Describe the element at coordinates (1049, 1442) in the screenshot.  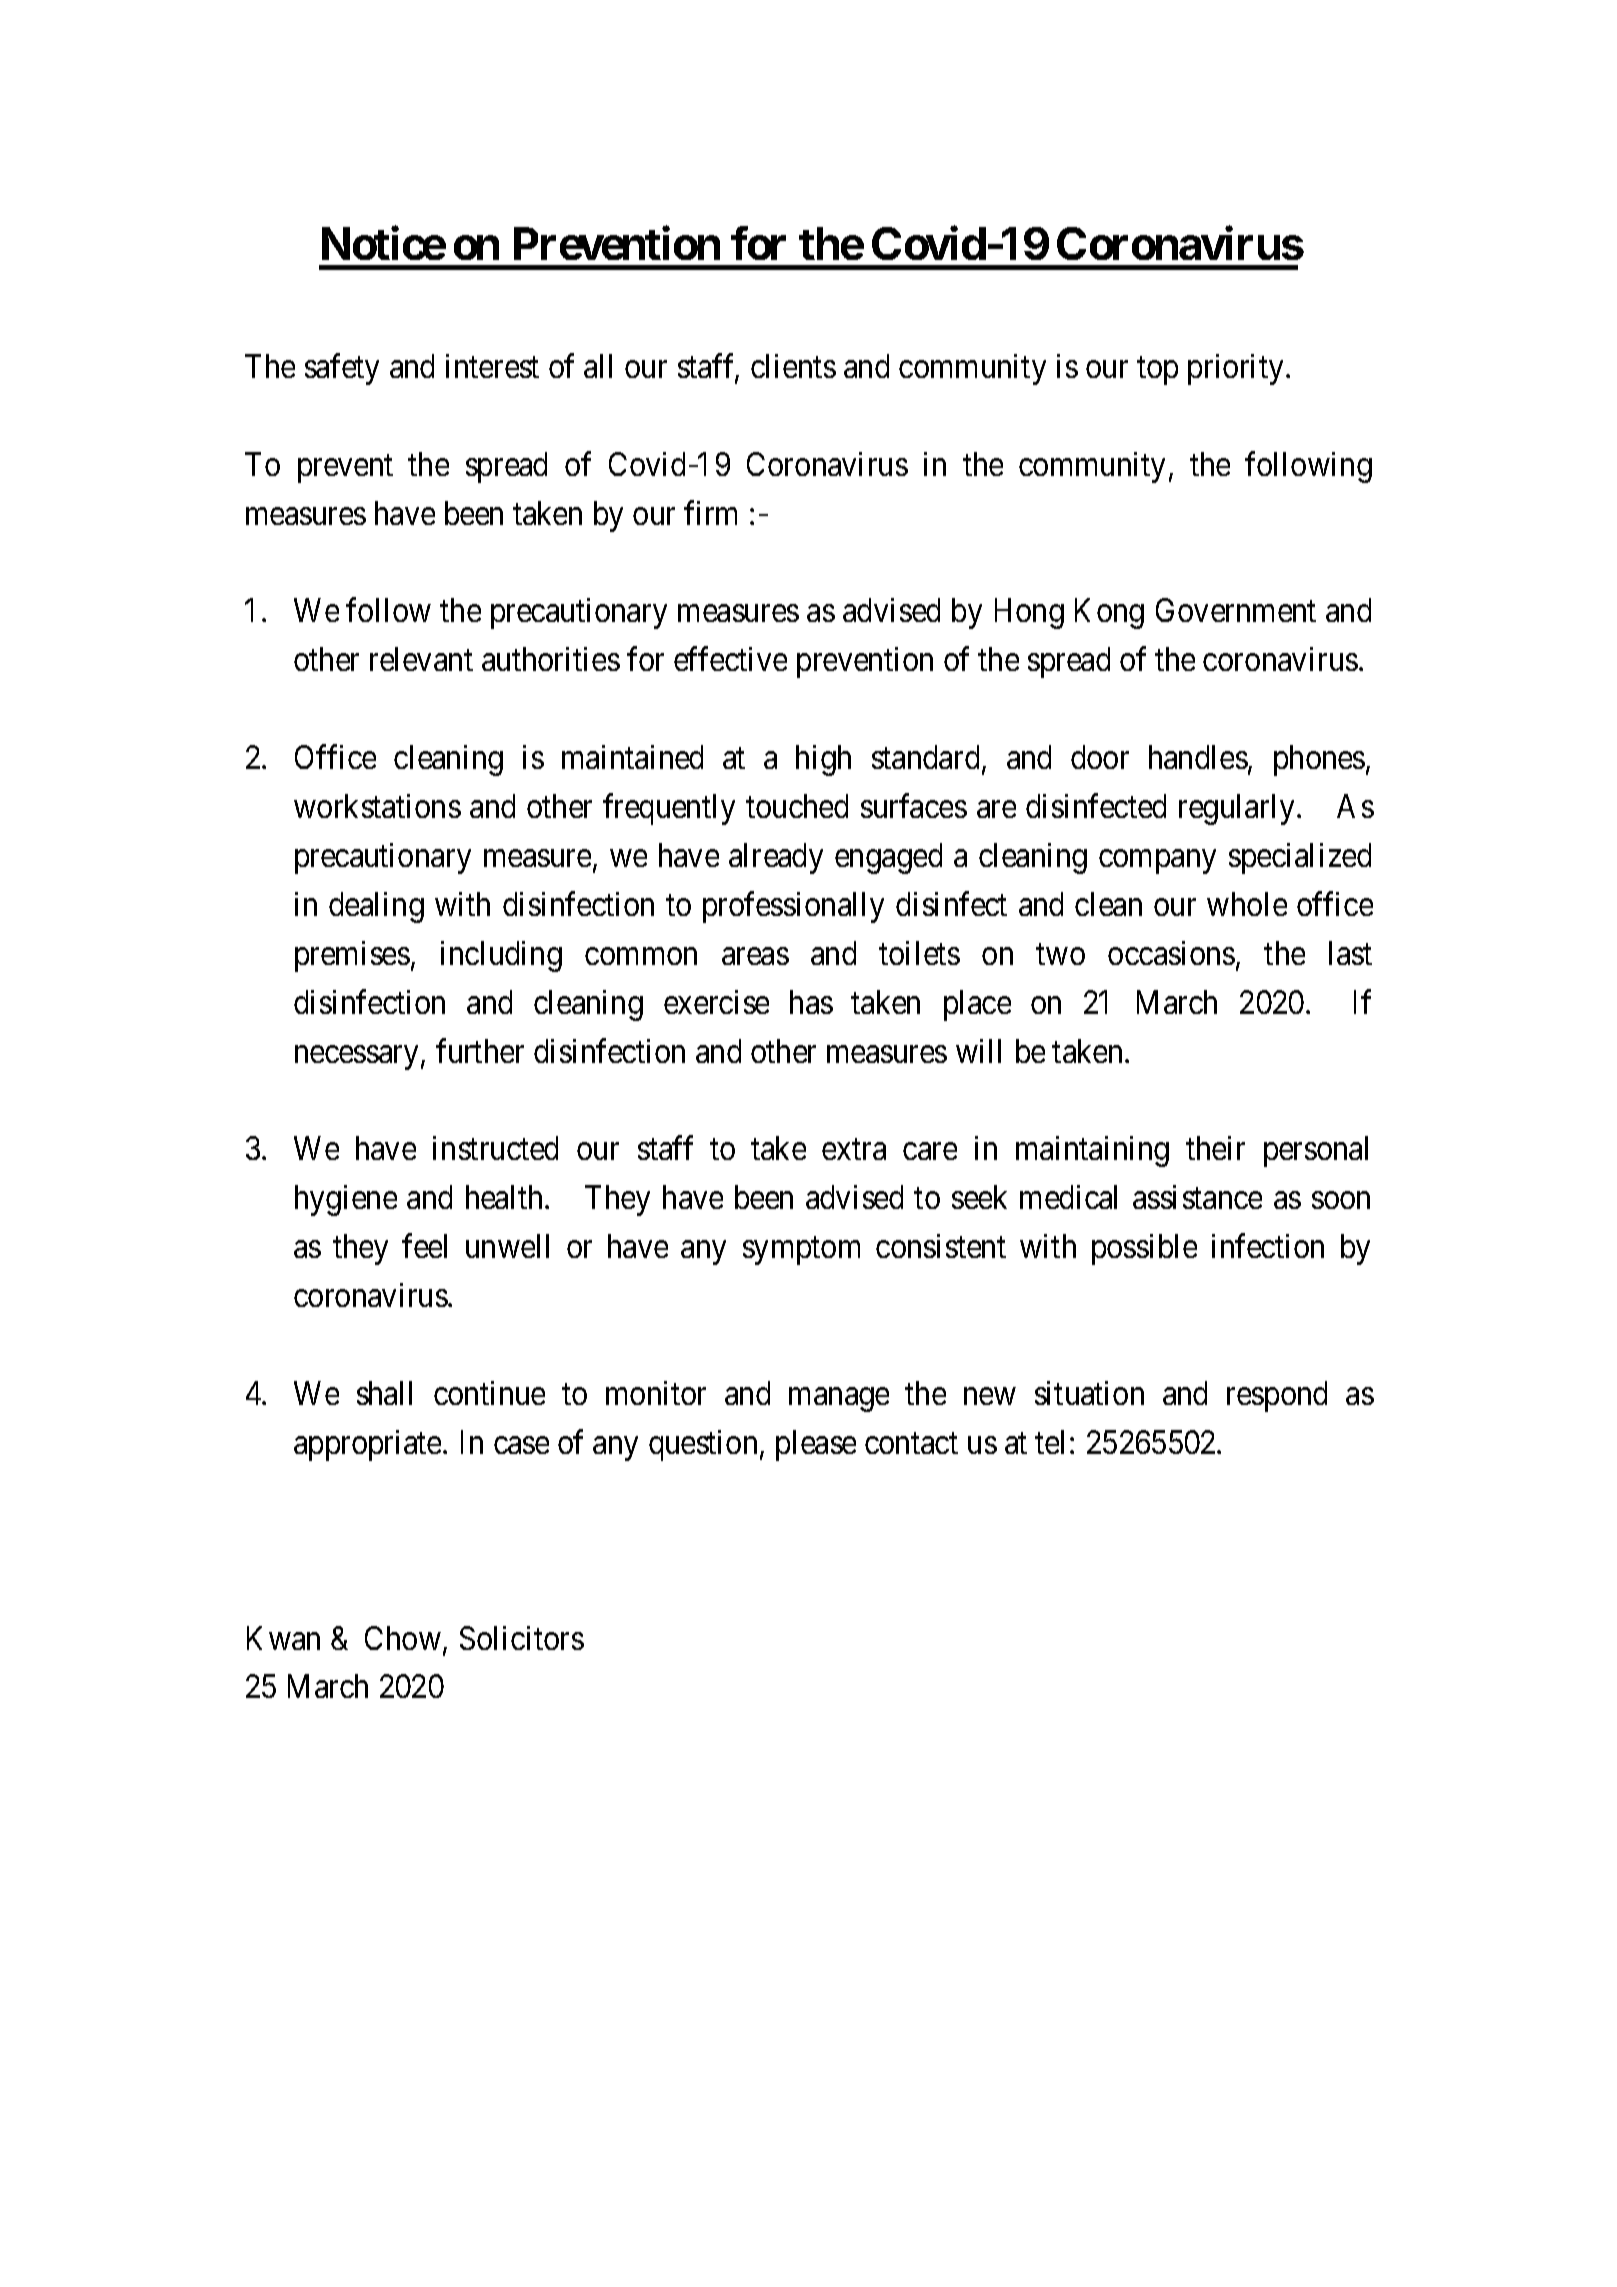
I see `tel` at that location.
